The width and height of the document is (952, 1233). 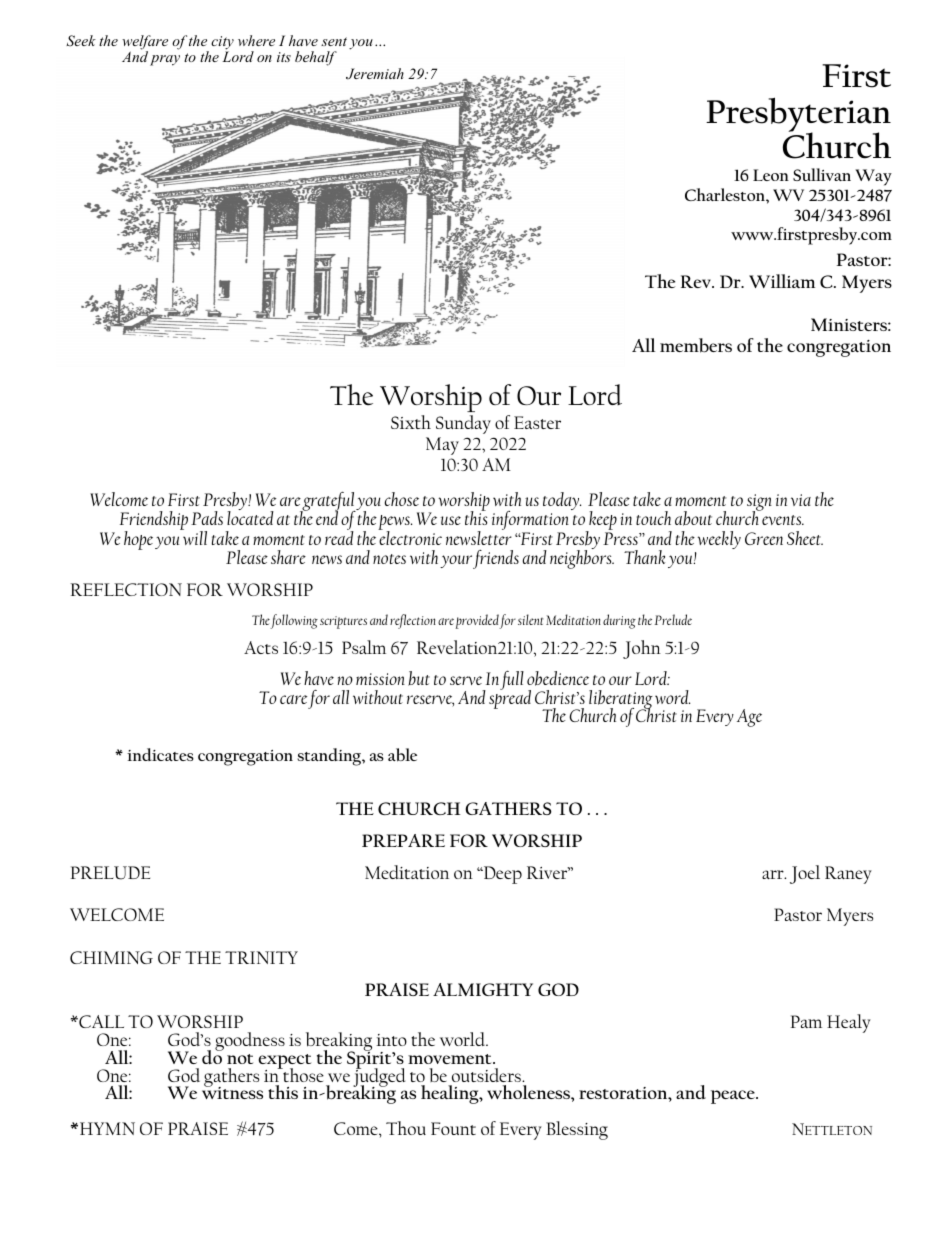 What do you see at coordinates (801, 500) in the document?
I see `via` at bounding box center [801, 500].
